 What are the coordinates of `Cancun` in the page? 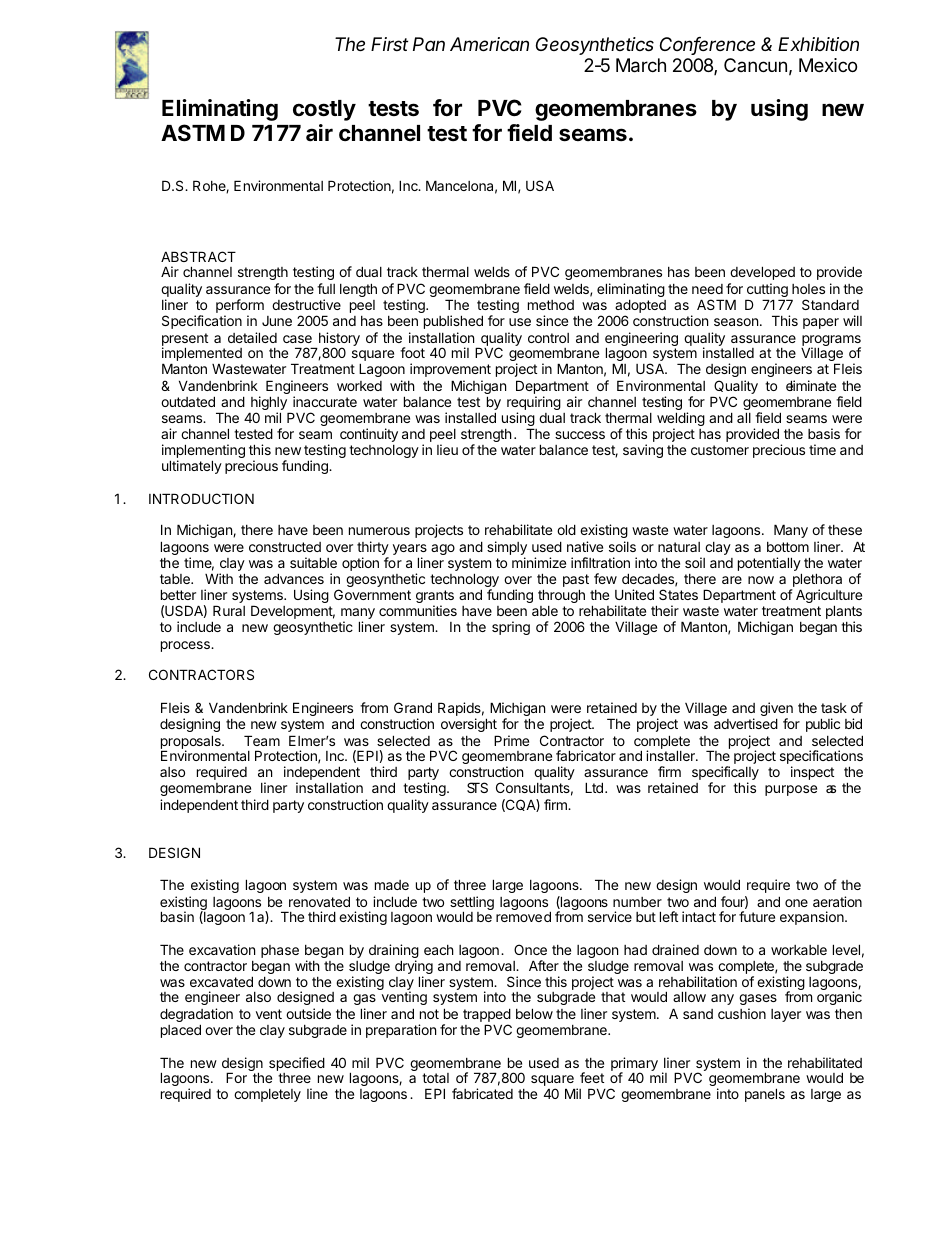 It's located at (755, 65).
